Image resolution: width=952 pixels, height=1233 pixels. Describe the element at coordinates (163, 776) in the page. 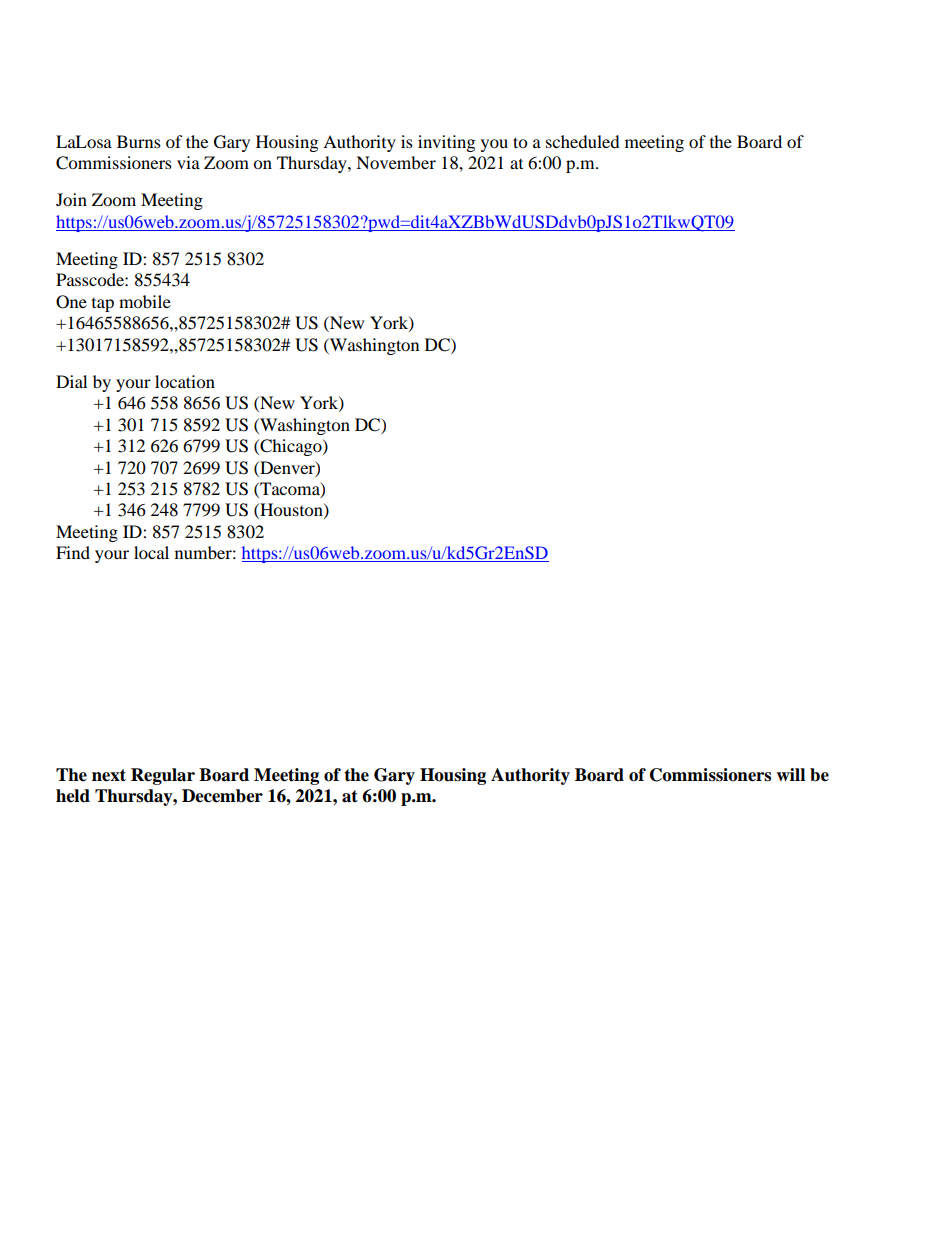

I see `Regular` at that location.
